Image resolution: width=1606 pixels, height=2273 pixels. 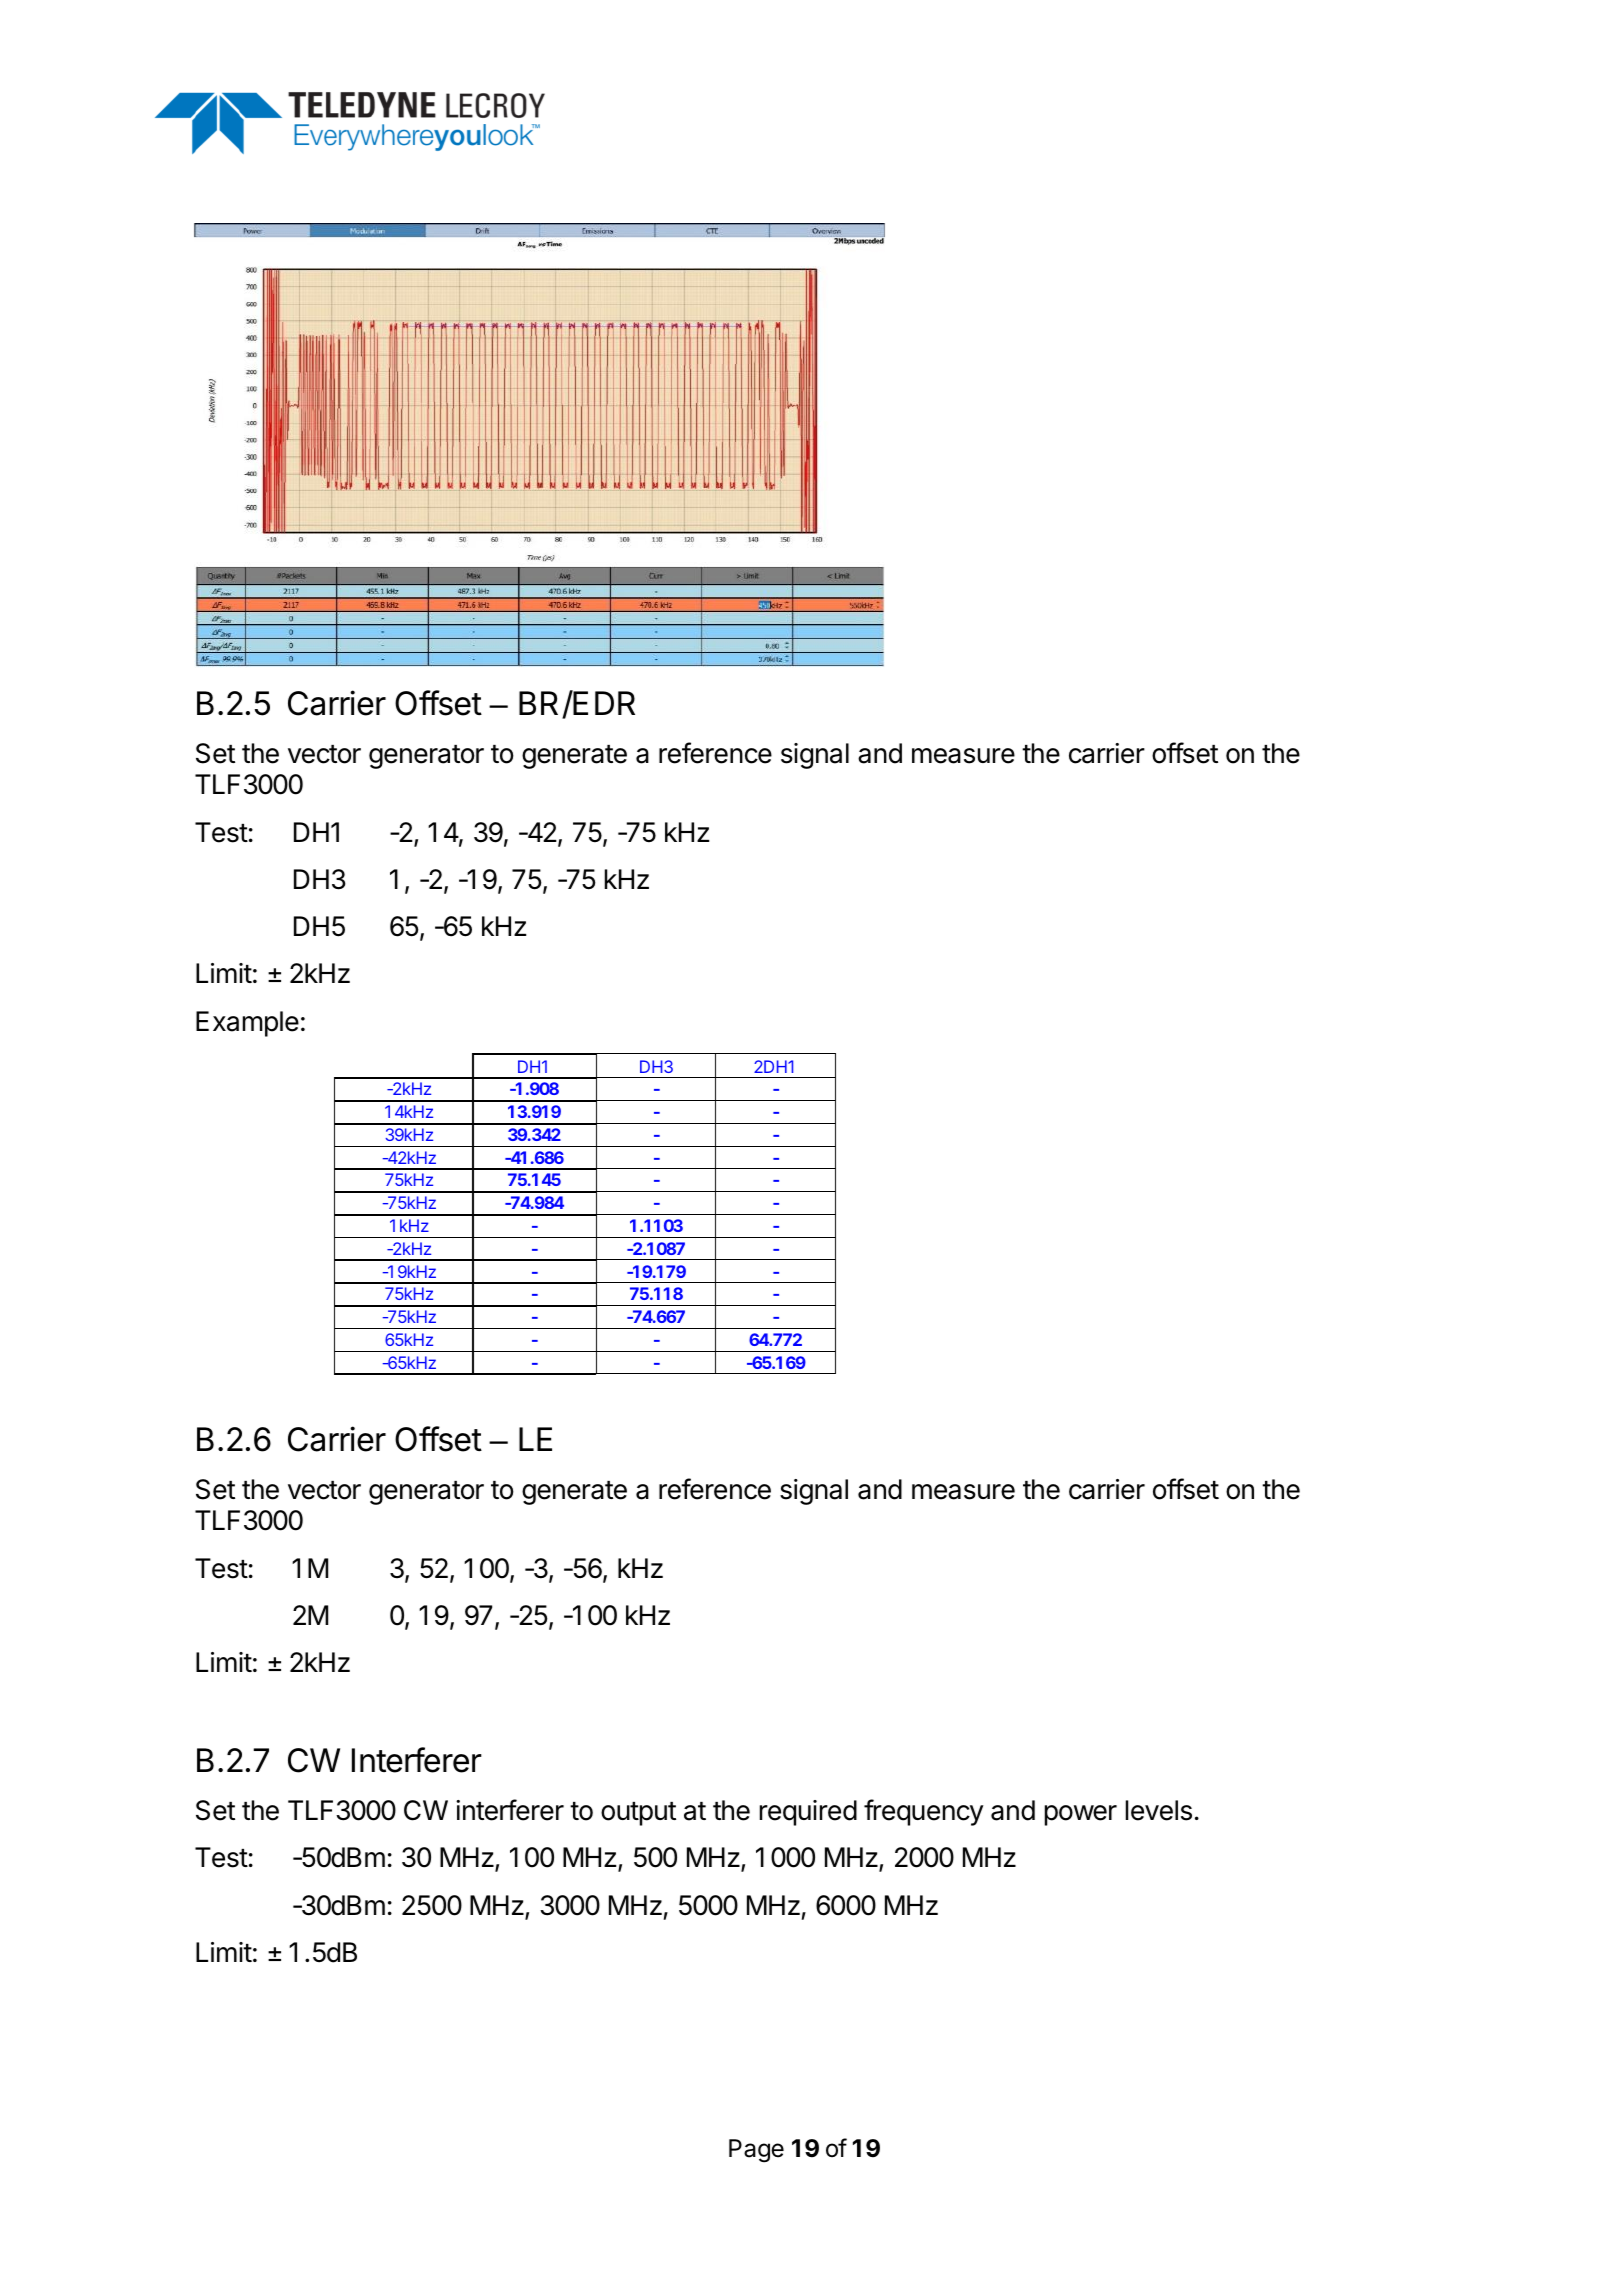 What do you see at coordinates (1159, 1810) in the page?
I see `levels` at bounding box center [1159, 1810].
